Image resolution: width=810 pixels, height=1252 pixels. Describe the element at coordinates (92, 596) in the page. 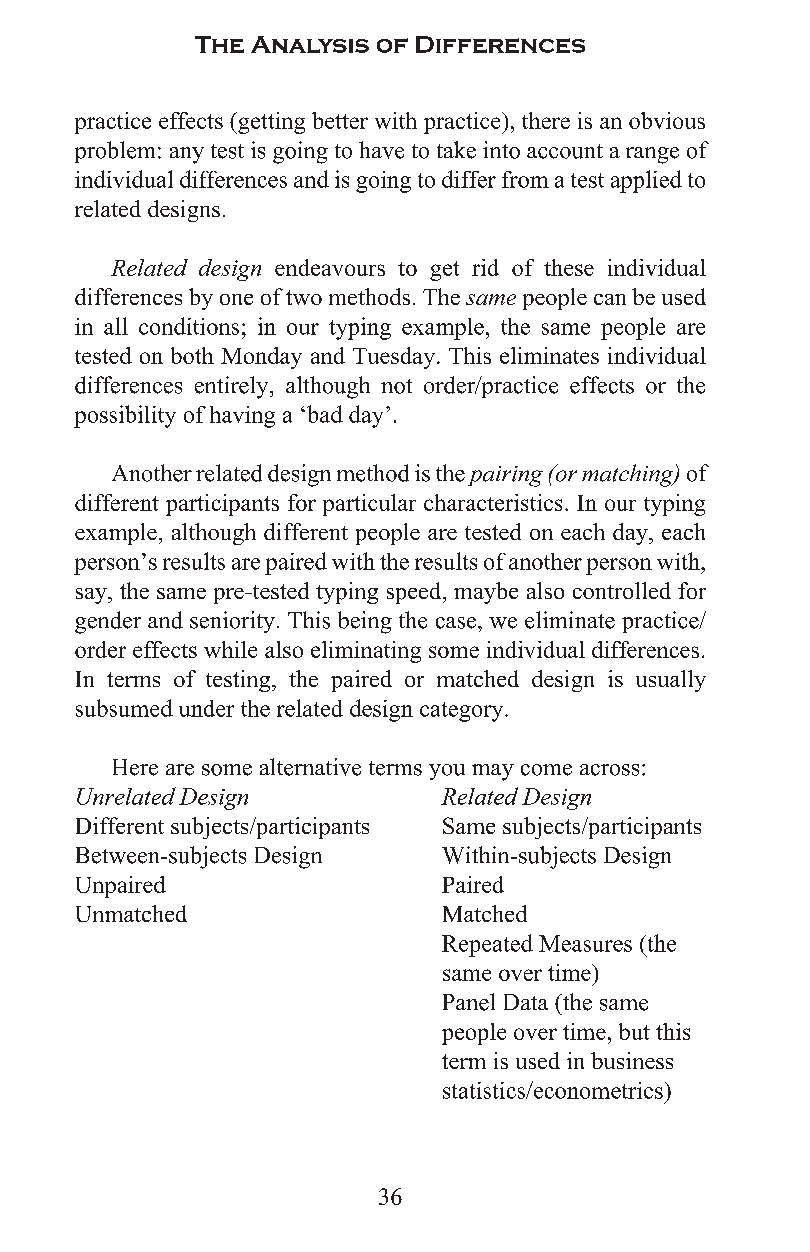

I see `say` at that location.
